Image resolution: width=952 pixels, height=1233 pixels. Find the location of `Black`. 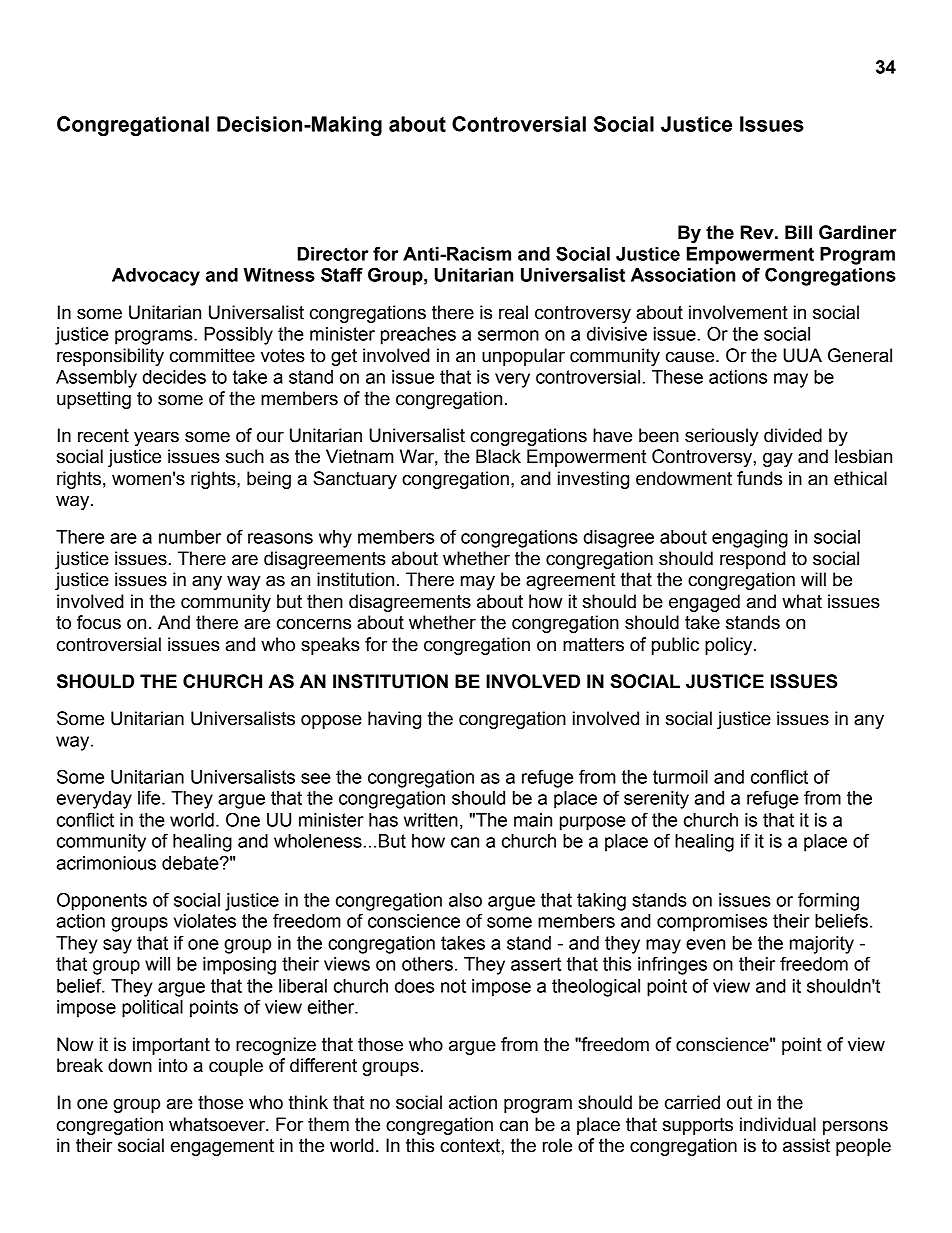

Black is located at coordinates (498, 456).
